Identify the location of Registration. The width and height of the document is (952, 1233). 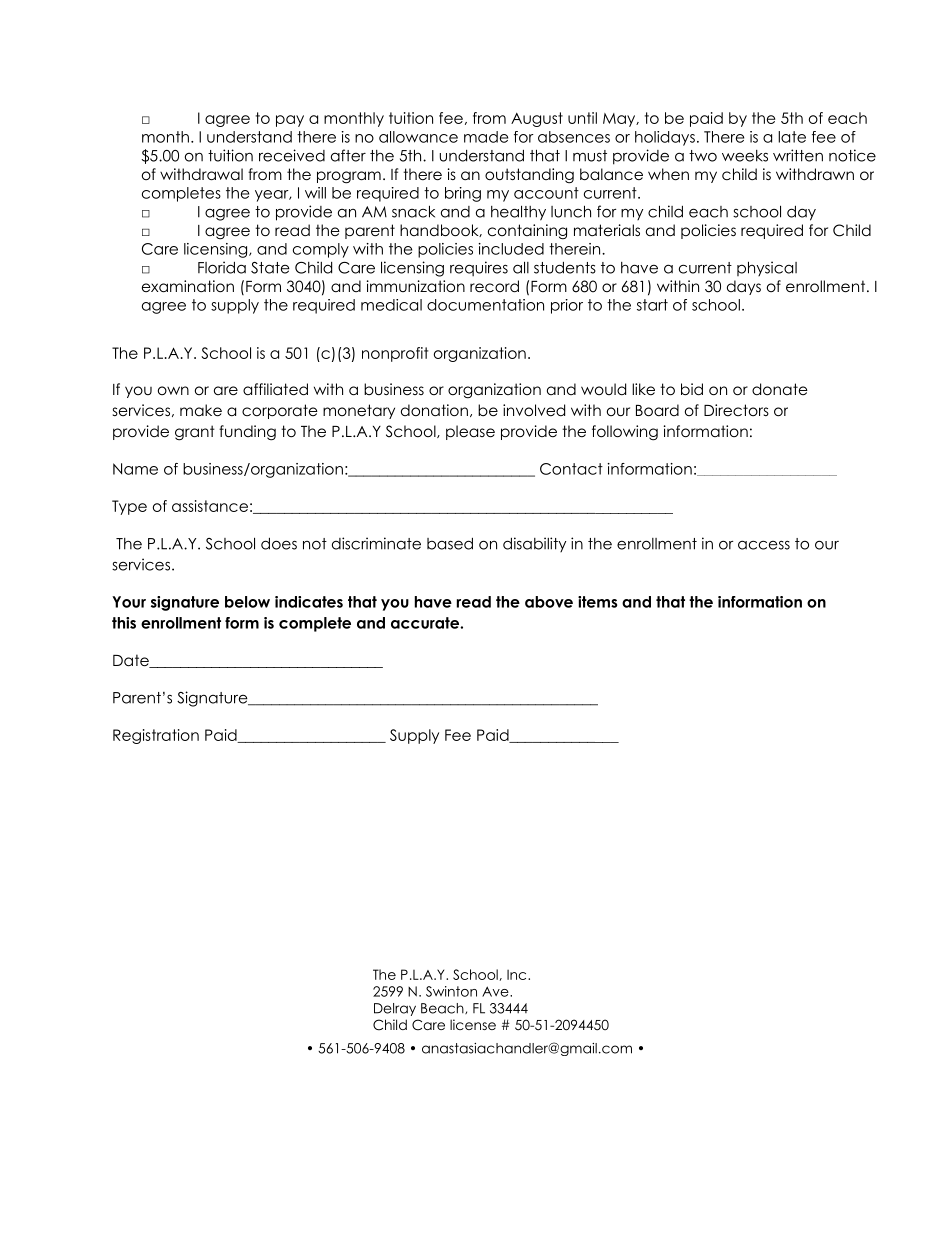
(156, 736).
